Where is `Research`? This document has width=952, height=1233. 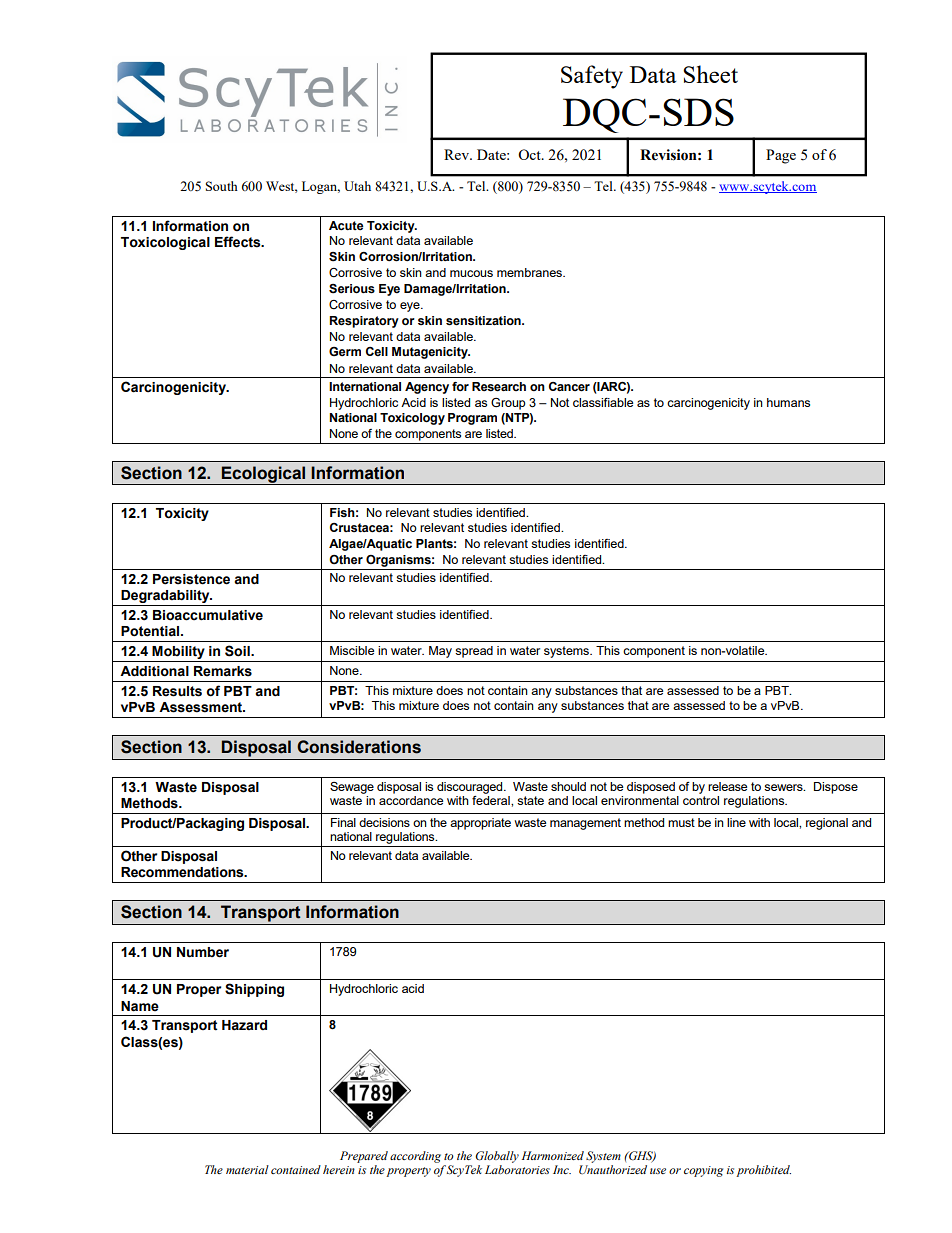
Research is located at coordinates (499, 387).
